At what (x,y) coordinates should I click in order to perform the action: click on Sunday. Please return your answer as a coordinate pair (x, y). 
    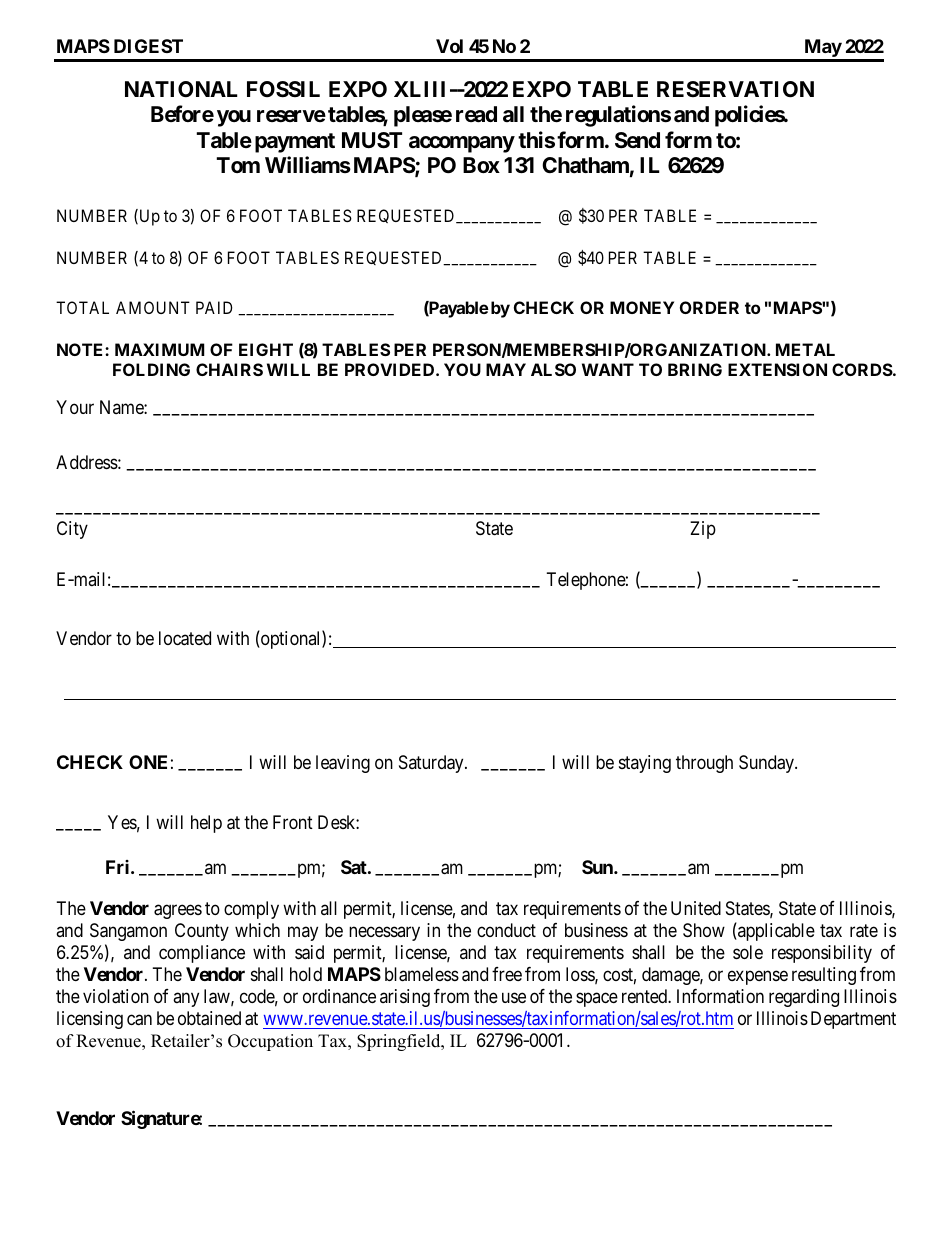
    Looking at the image, I should click on (767, 764).
